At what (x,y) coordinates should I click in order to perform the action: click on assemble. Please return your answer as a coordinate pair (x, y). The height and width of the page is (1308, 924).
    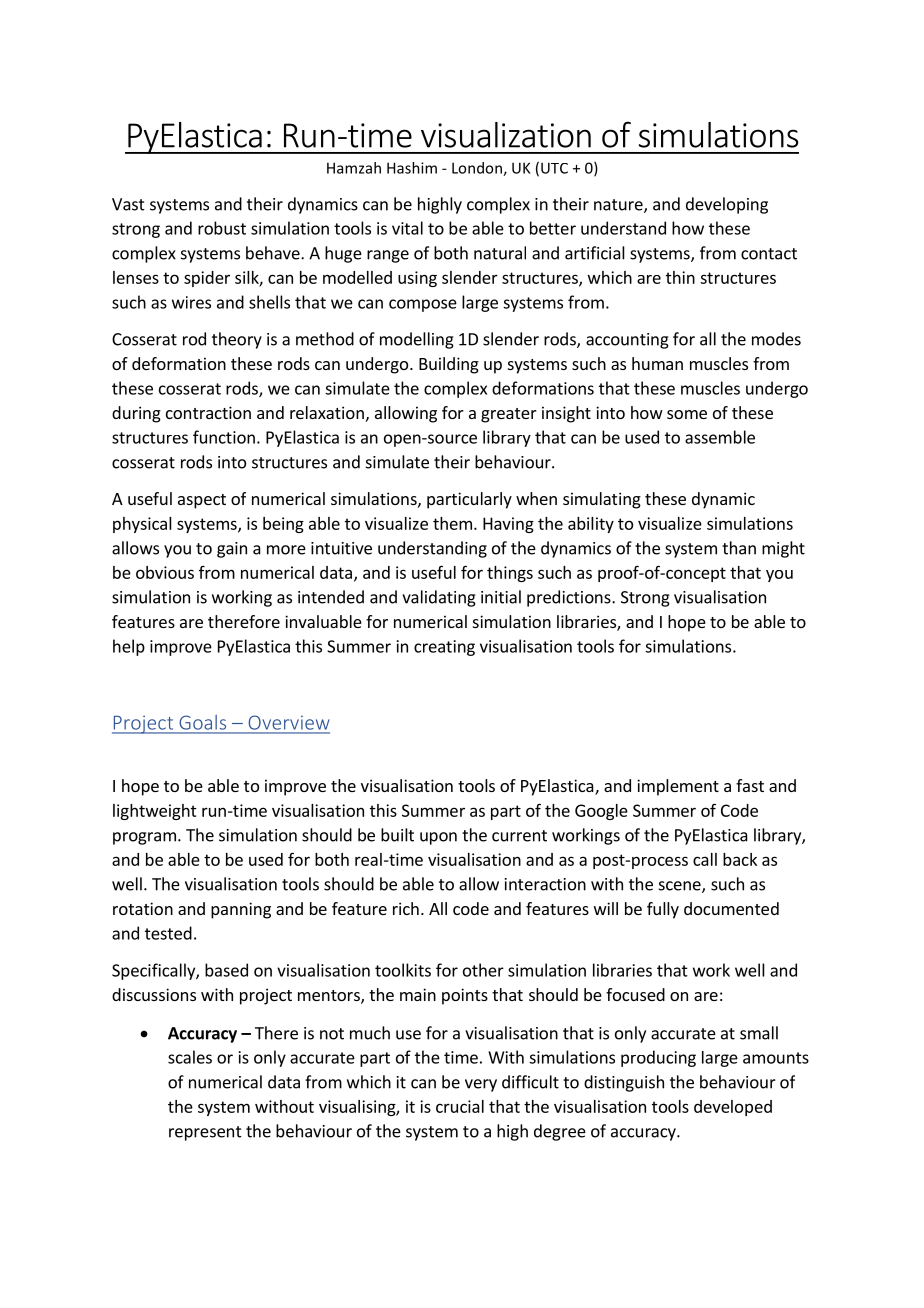
    Looking at the image, I should click on (720, 437).
